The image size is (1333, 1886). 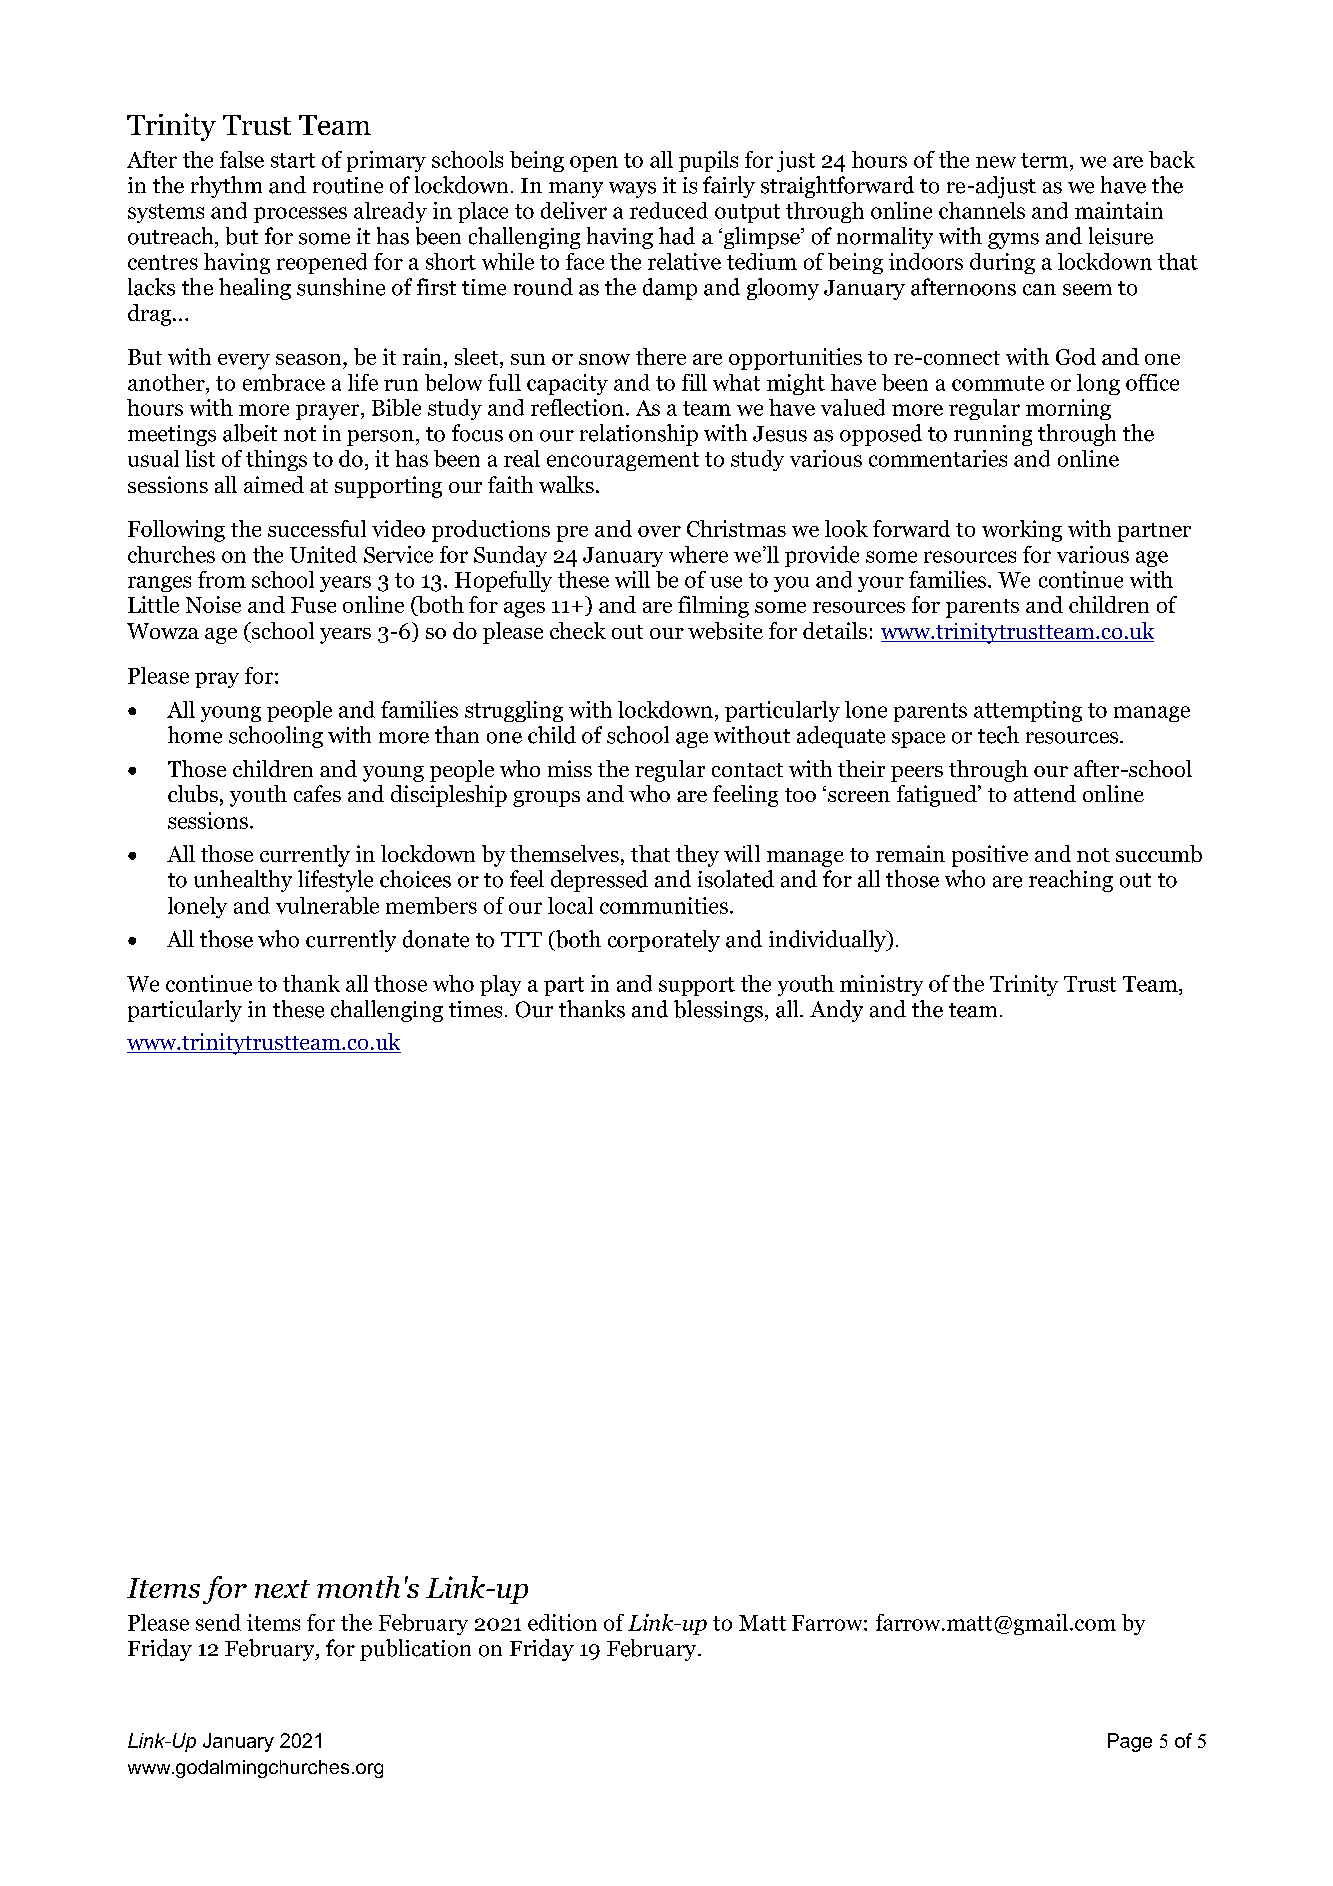 I want to click on reduced, so click(x=669, y=210).
